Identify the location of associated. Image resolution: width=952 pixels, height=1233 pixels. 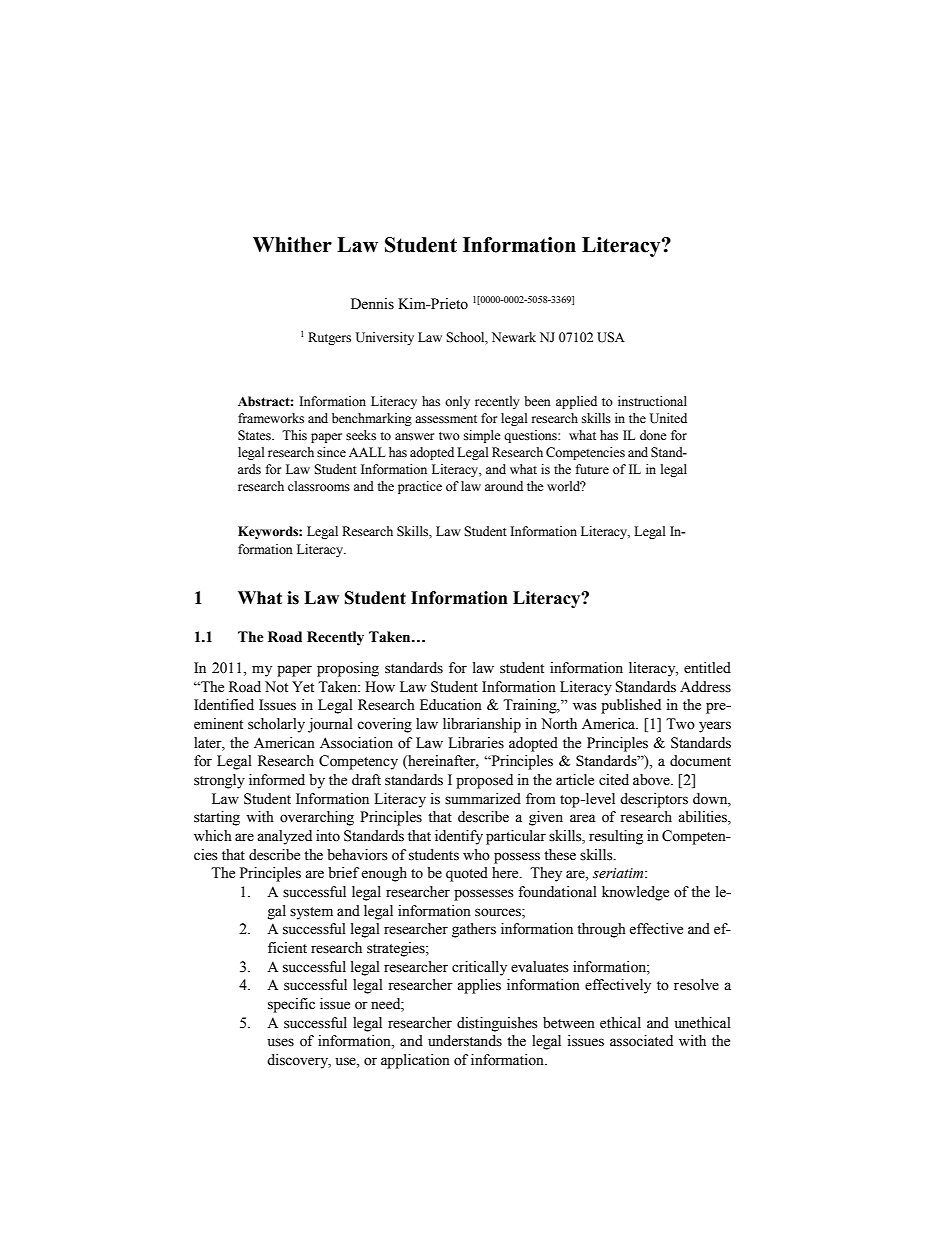
(641, 1041).
